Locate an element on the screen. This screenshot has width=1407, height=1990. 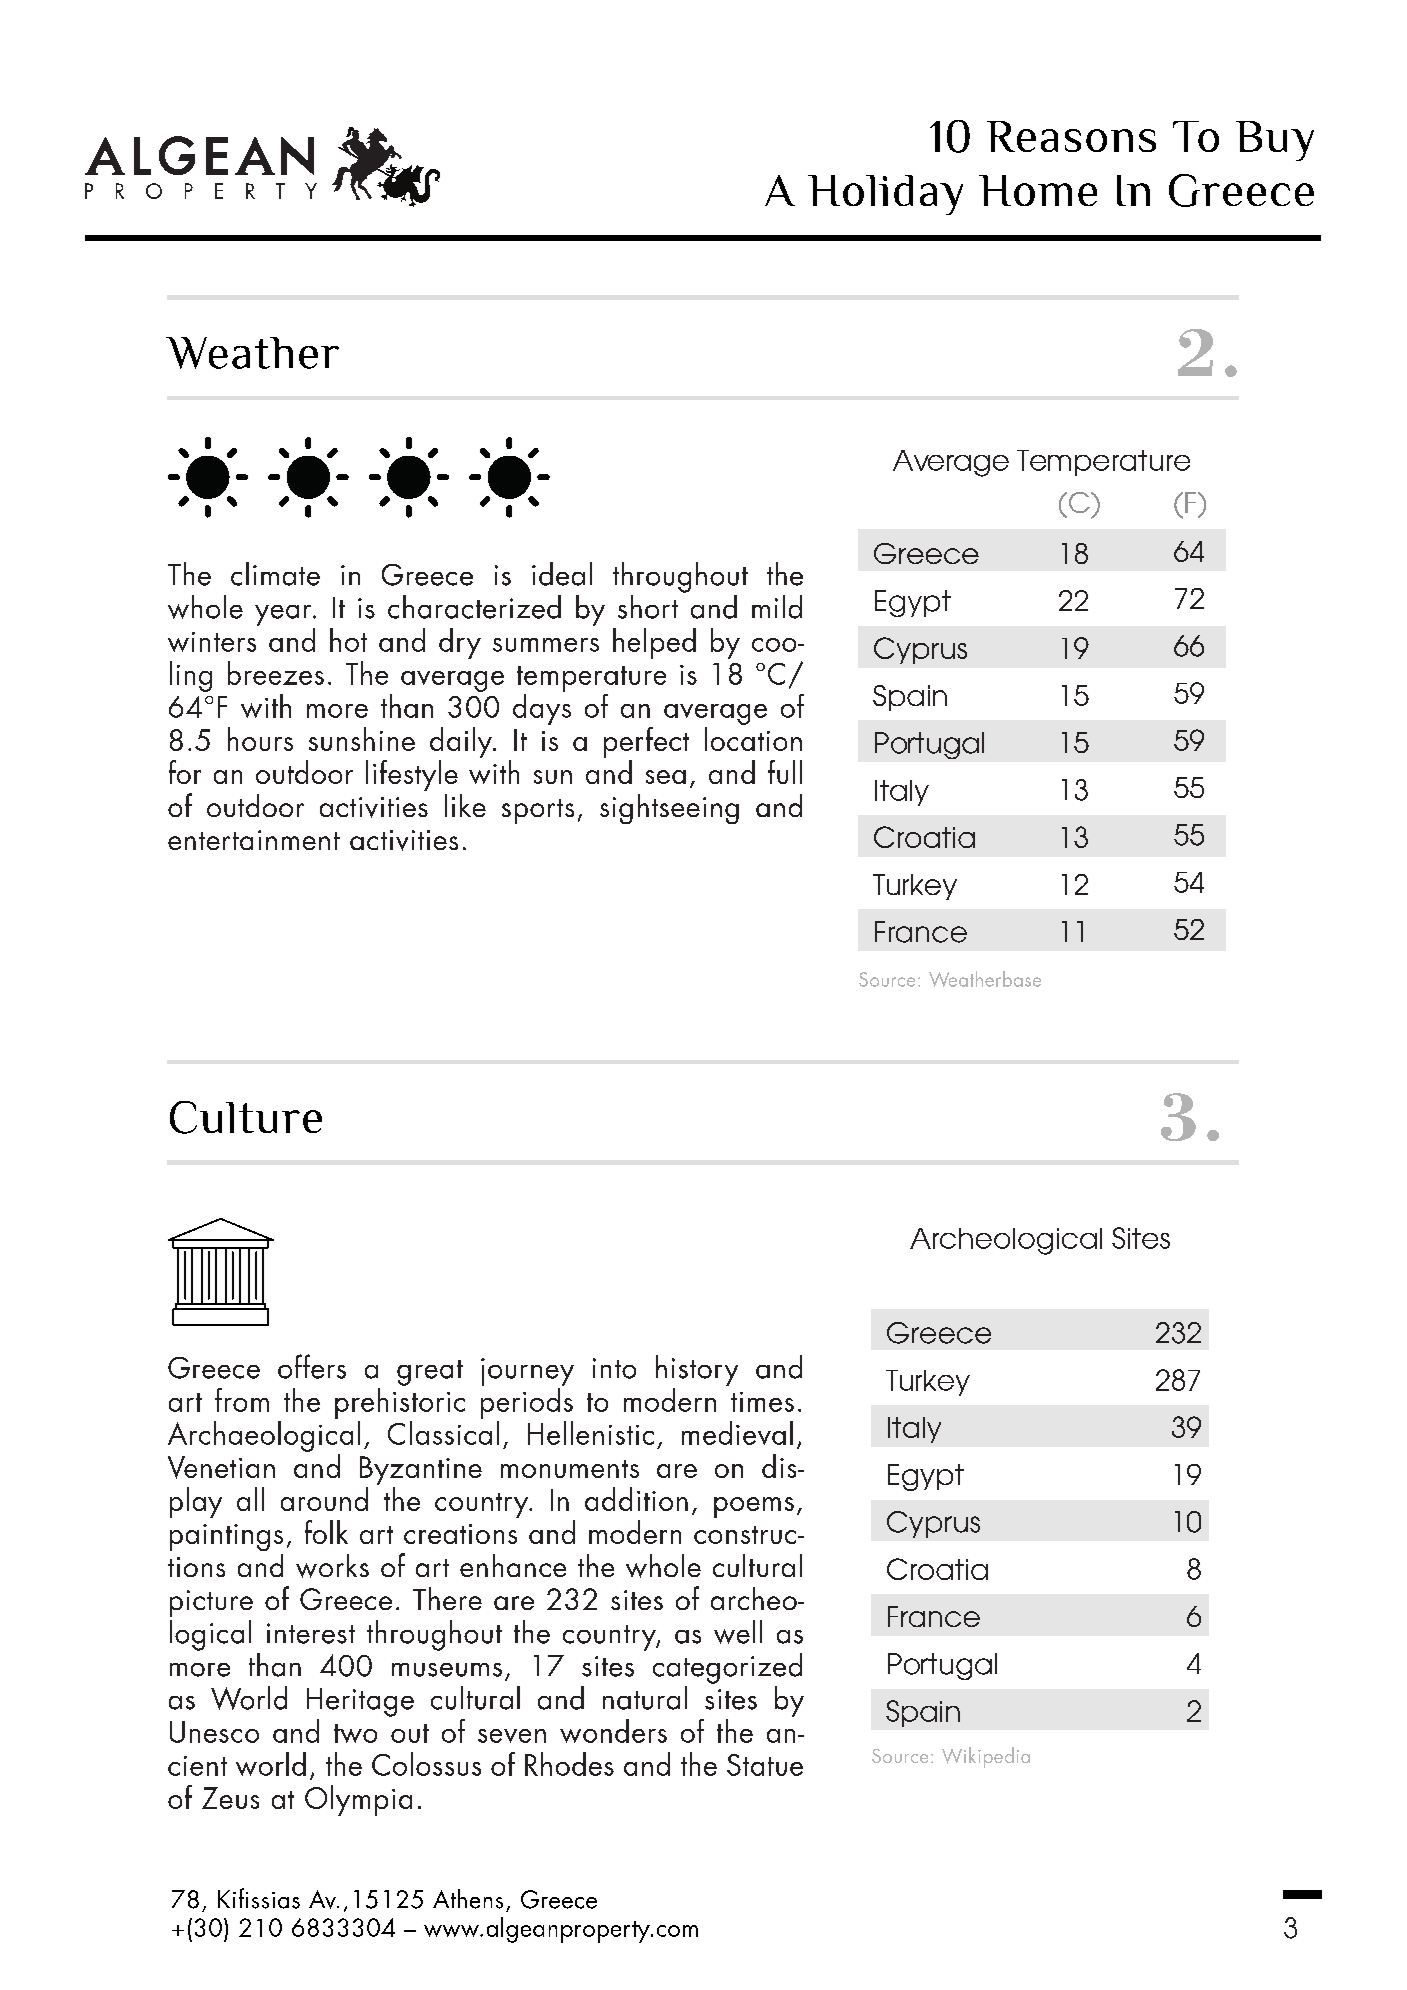
sightseeing is located at coordinates (669, 809).
